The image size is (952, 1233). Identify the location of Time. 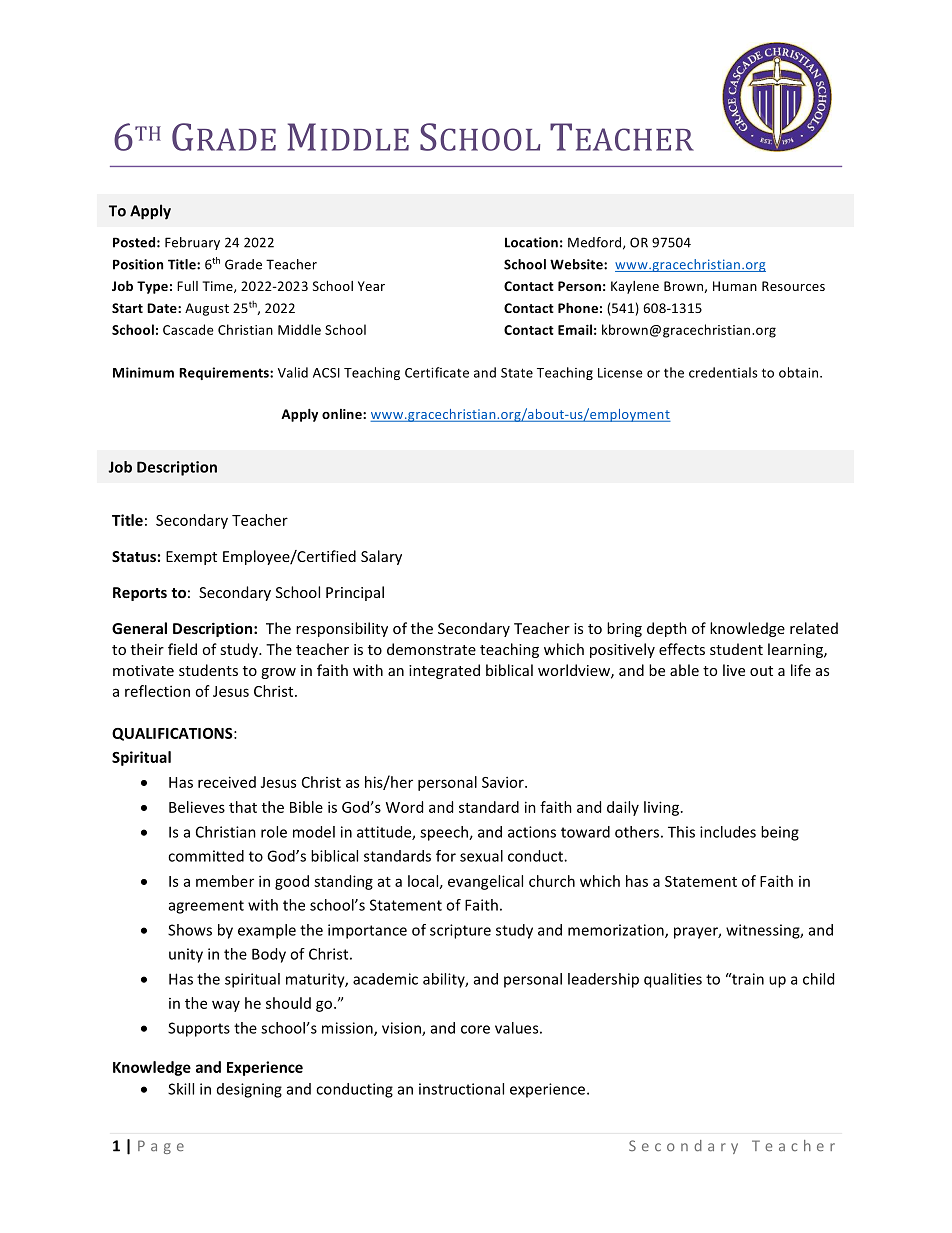
(218, 287).
